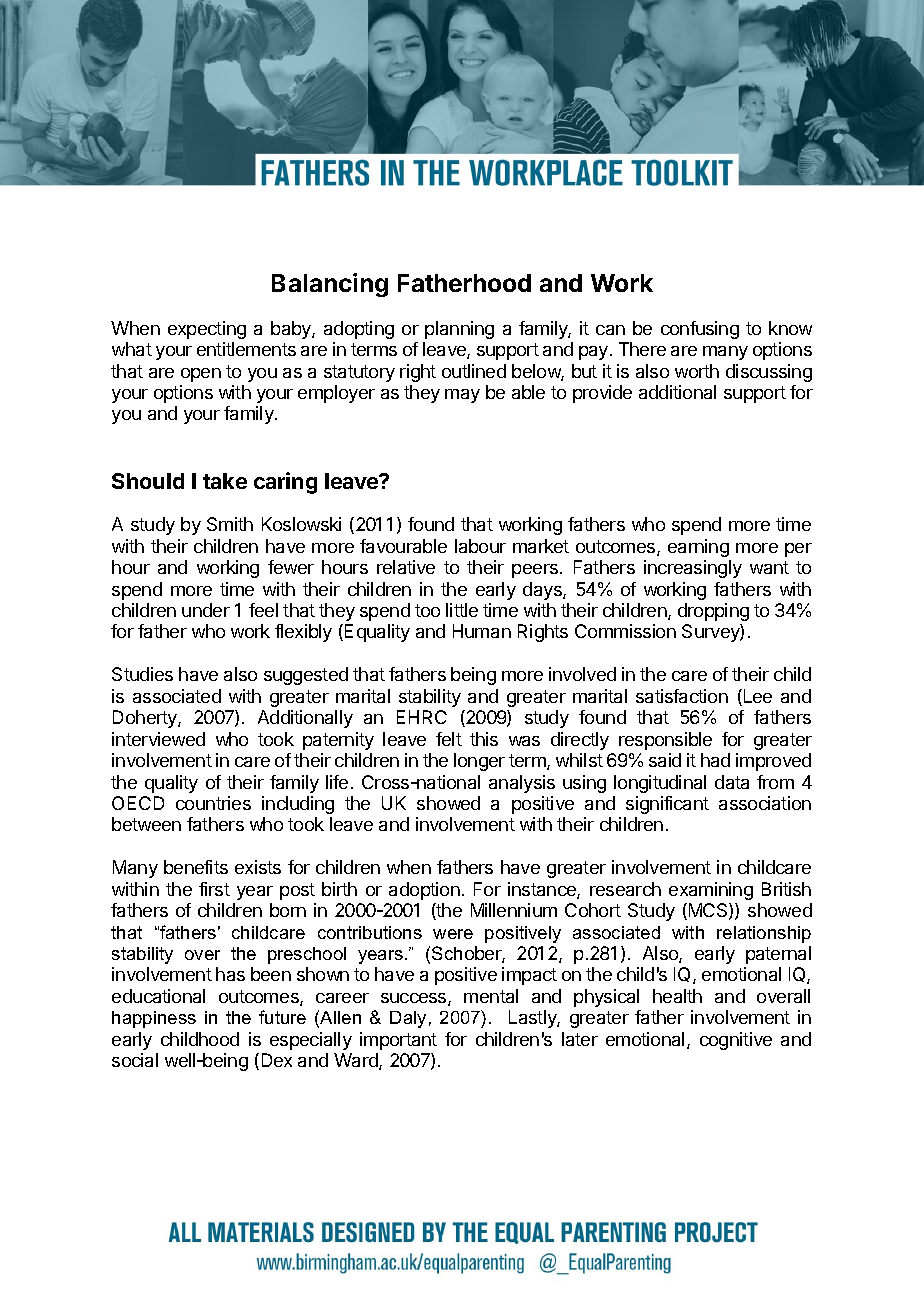 This screenshot has width=924, height=1308. What do you see at coordinates (790, 328) in the screenshot?
I see `know` at bounding box center [790, 328].
